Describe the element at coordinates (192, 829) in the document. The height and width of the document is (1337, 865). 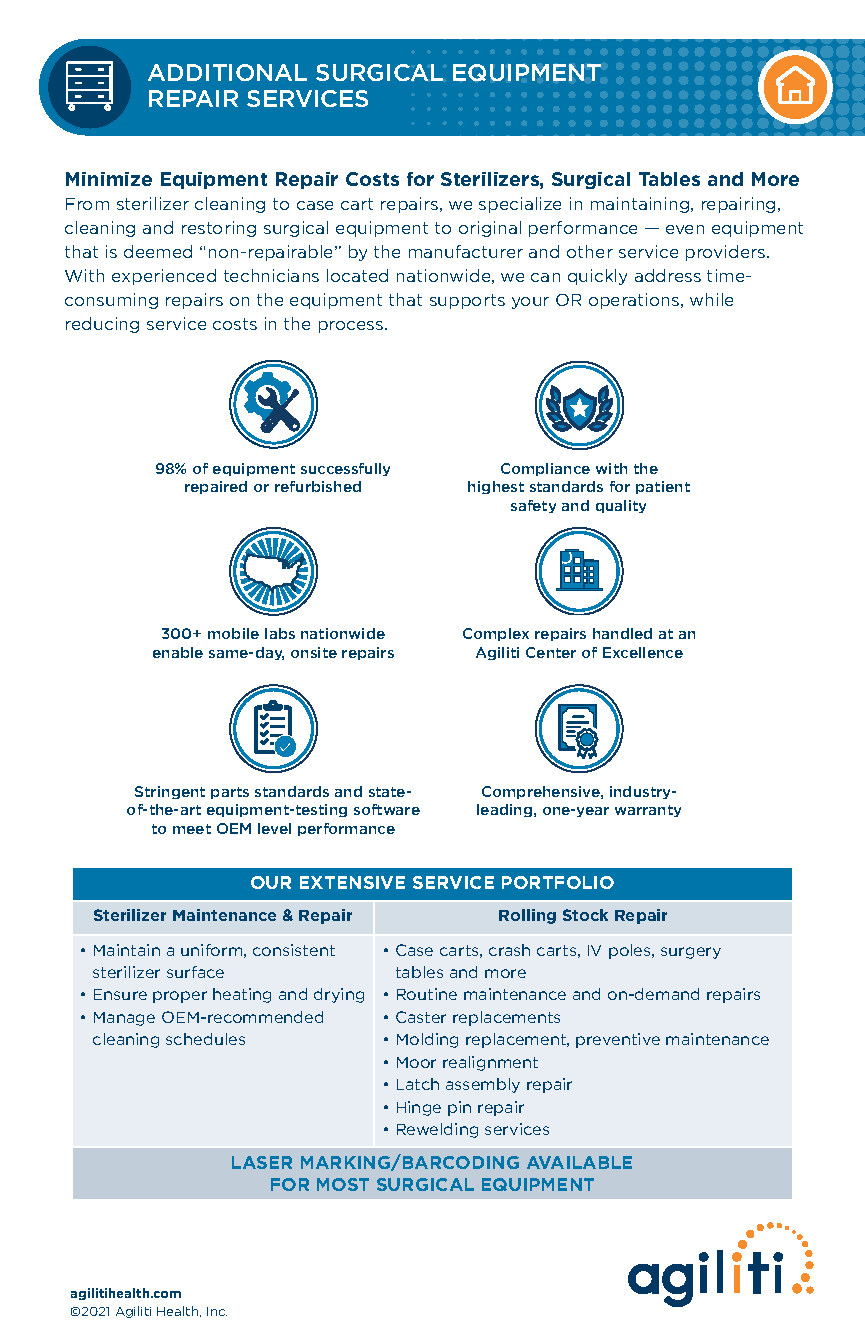
I see `meet` at that location.
